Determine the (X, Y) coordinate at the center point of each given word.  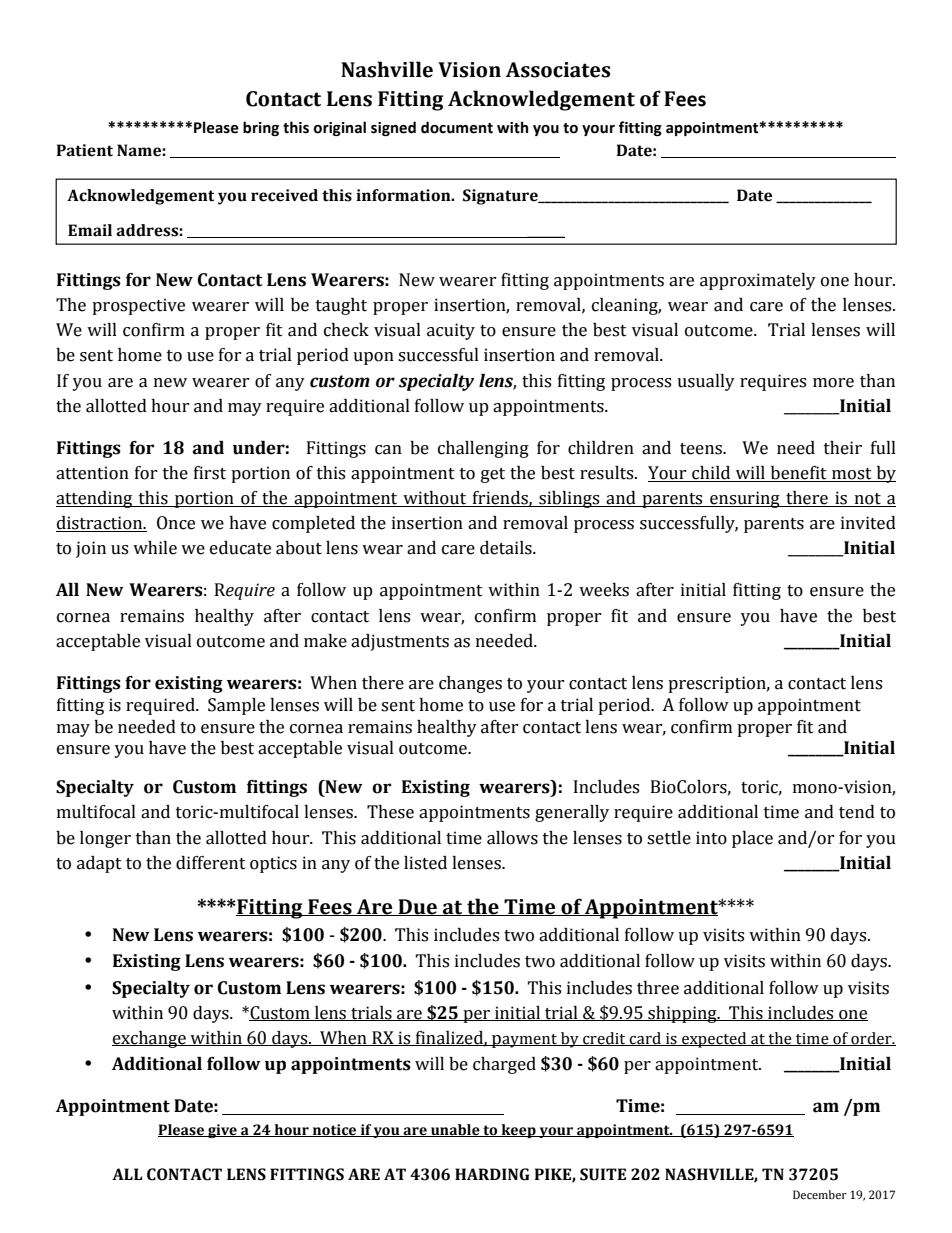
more (833, 383)
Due (417, 907)
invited (868, 523)
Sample (236, 706)
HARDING (492, 1174)
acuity (451, 331)
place (752, 839)
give (222, 1131)
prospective (138, 306)
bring (261, 128)
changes (470, 684)
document (457, 127)
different (211, 863)
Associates (558, 70)
